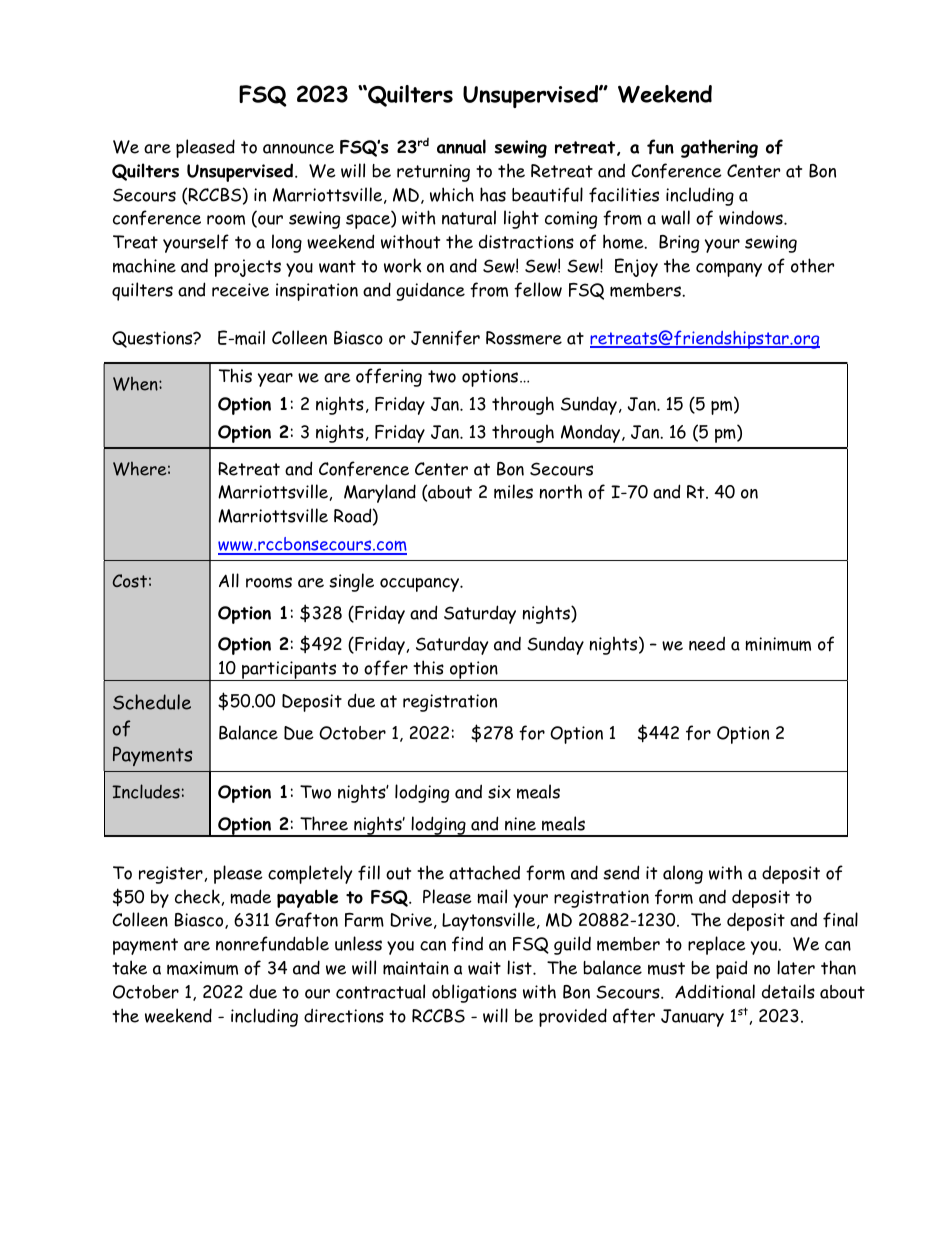  Describe the element at coordinates (729, 270) in the screenshot. I see `company` at that location.
